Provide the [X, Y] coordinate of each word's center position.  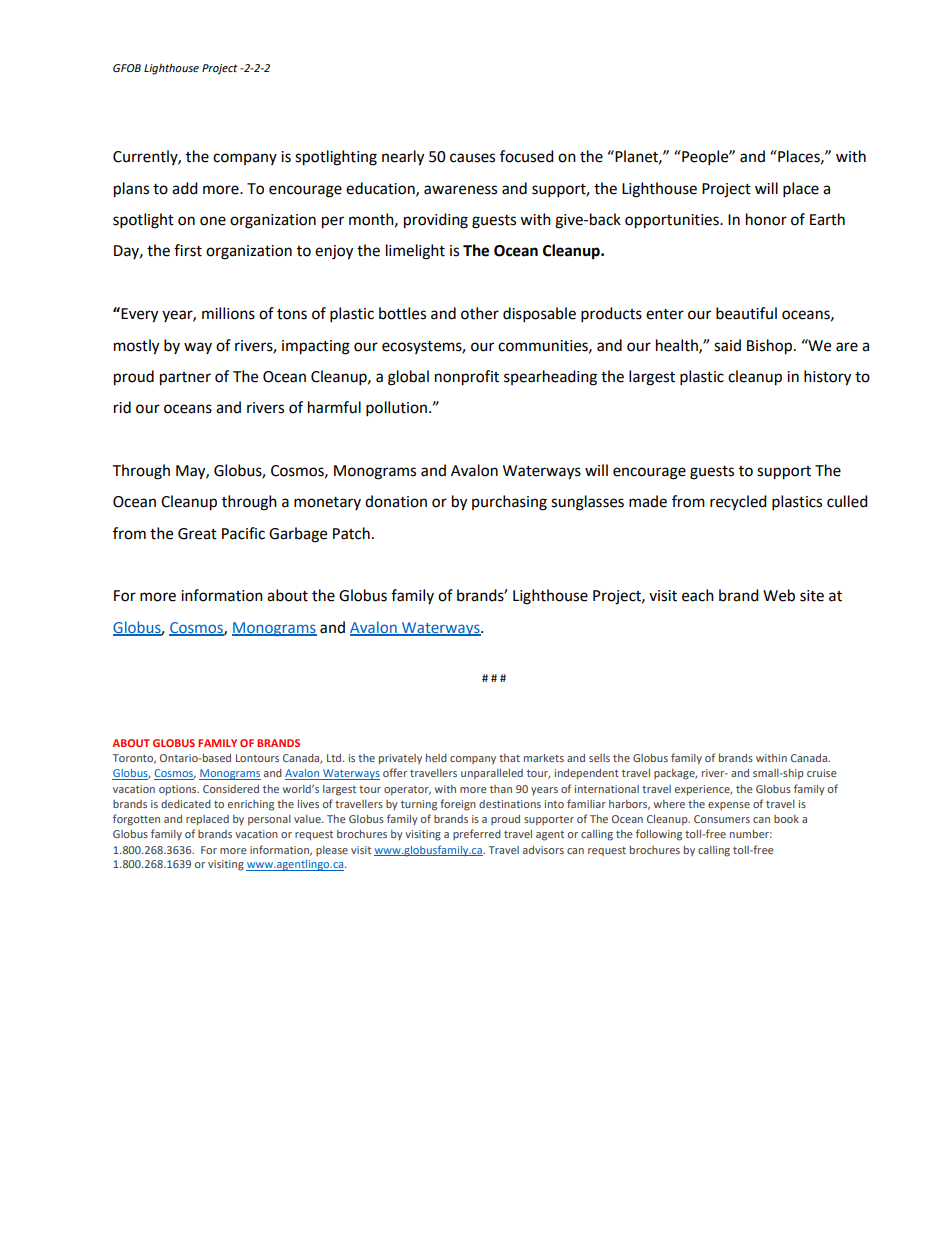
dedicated [186, 804]
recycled [738, 502]
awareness [460, 190]
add [185, 188]
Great [197, 534]
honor [766, 219]
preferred [477, 834]
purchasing [509, 503]
